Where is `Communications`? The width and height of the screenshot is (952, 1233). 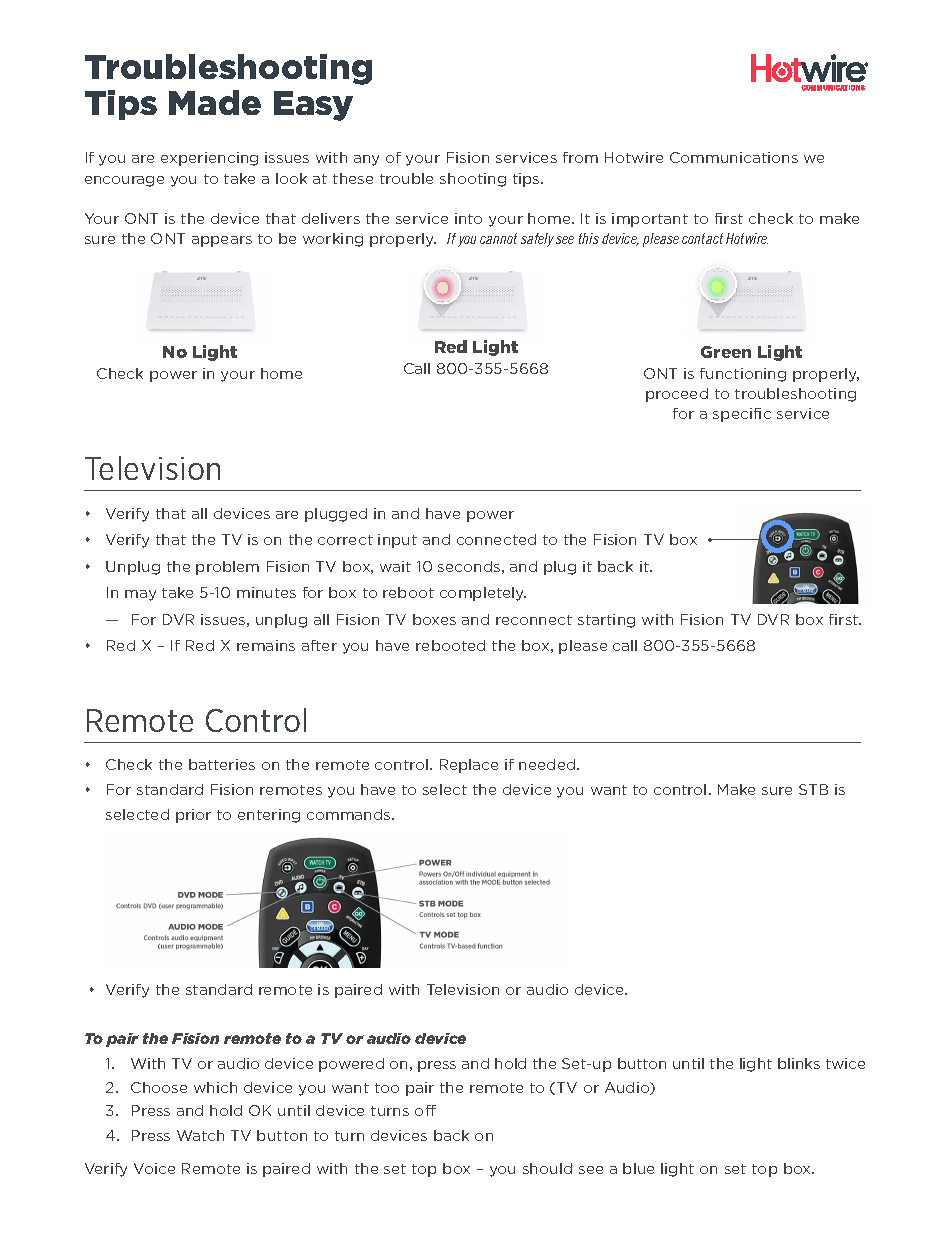
Communications is located at coordinates (734, 157).
